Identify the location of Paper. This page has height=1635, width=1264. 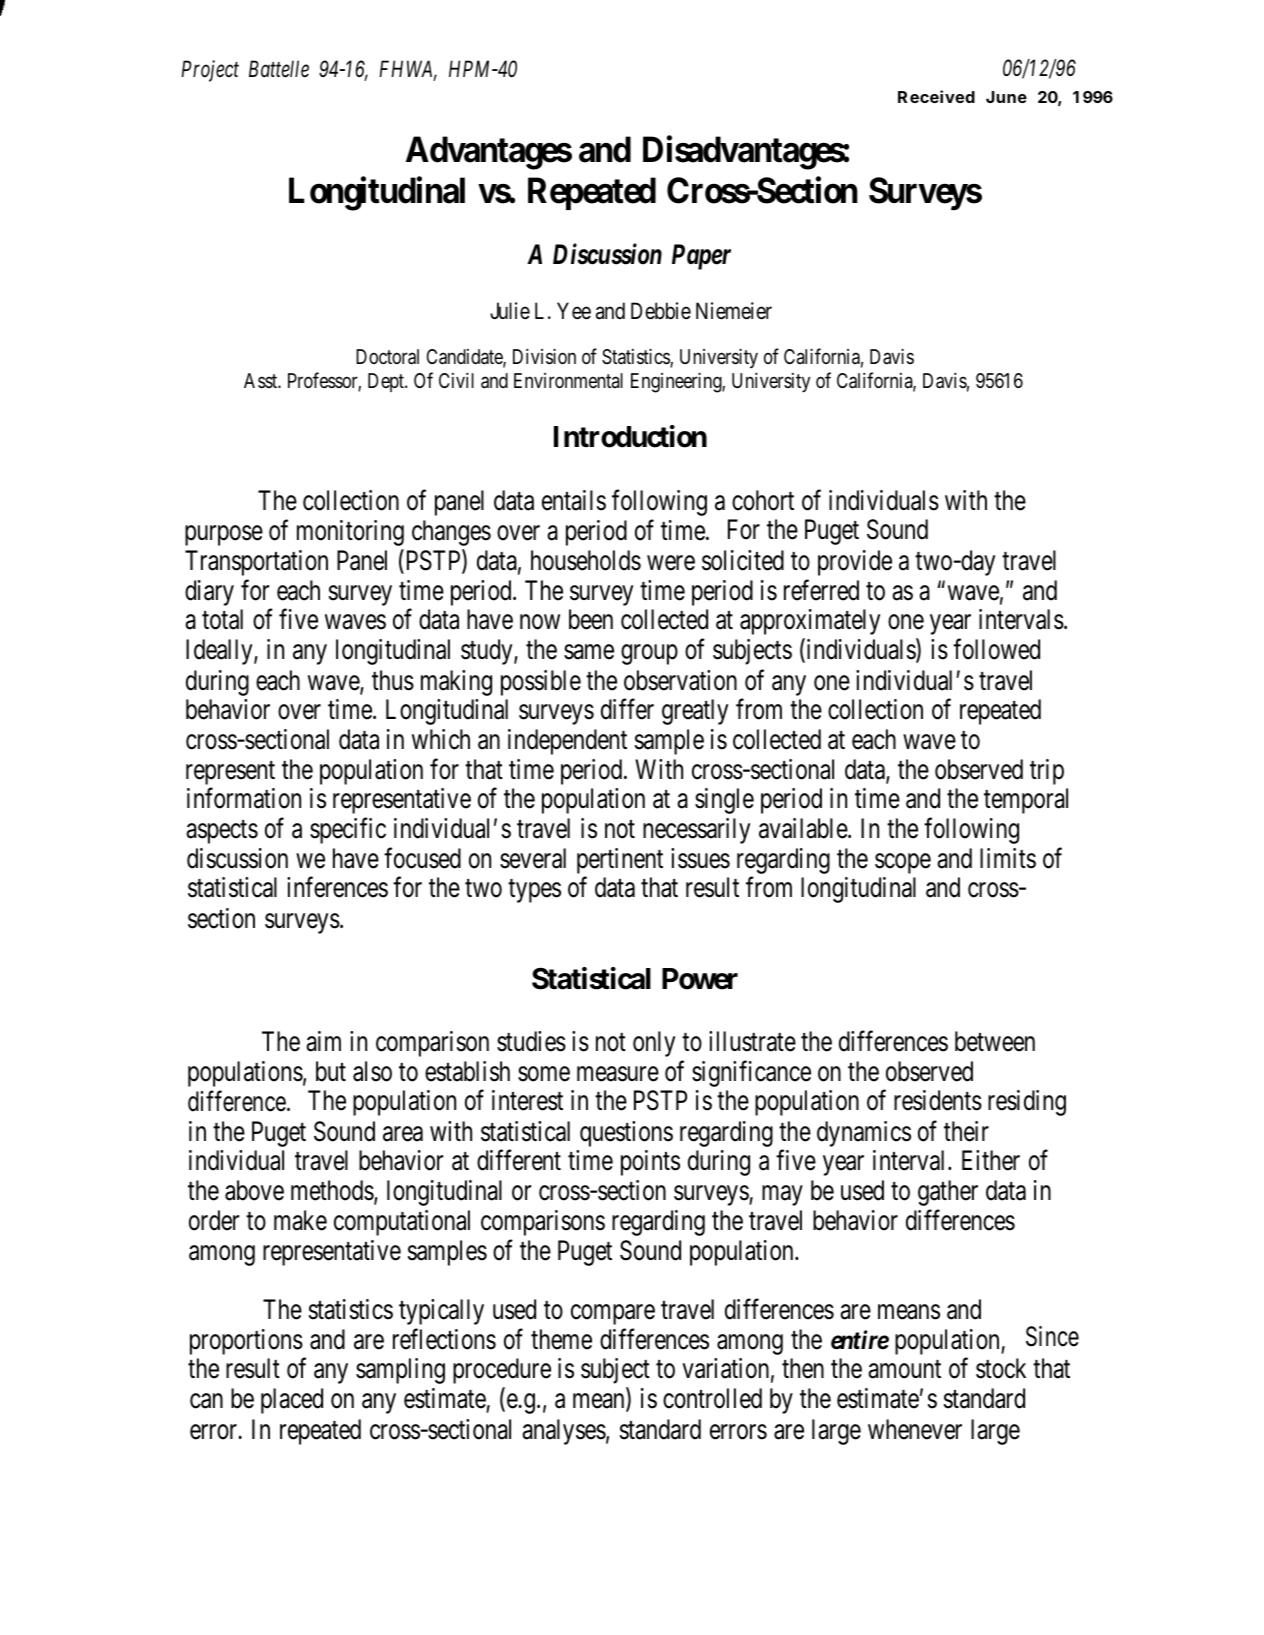
(701, 257).
